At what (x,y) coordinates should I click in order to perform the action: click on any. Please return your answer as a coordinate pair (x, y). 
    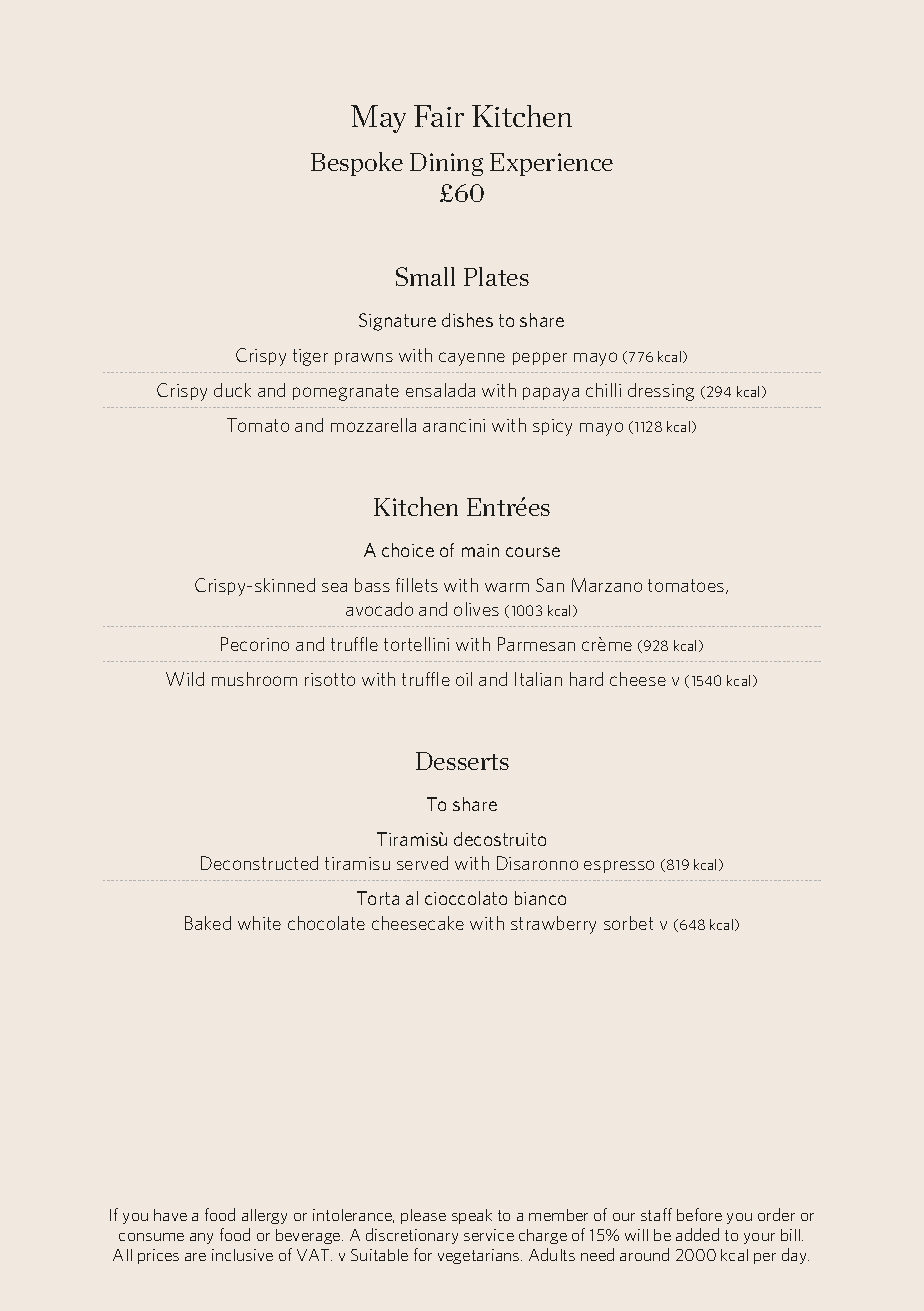
    Looking at the image, I should click on (201, 1238).
